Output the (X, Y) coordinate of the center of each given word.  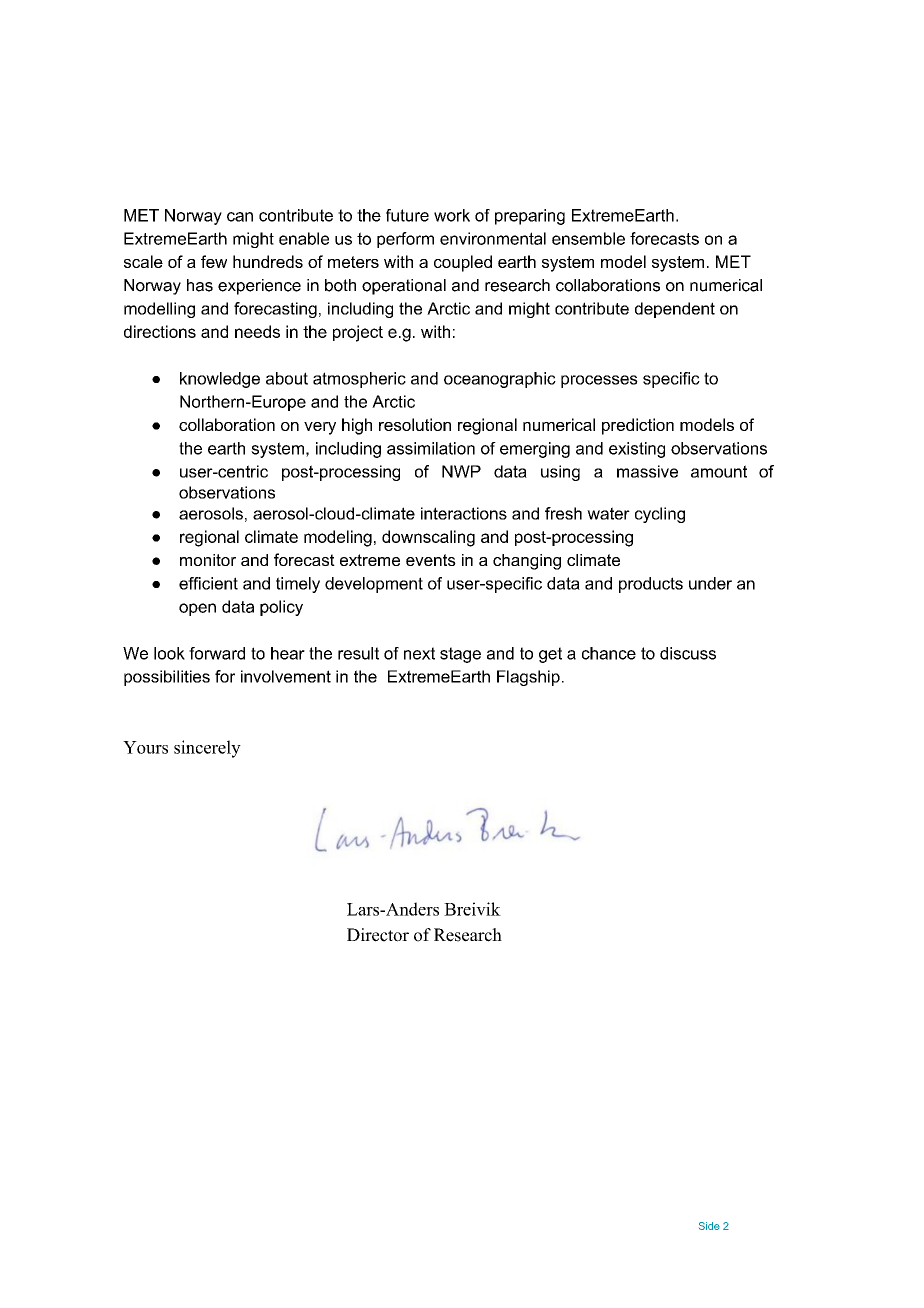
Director (378, 935)
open (197, 609)
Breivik (472, 909)
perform (405, 240)
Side (709, 1226)
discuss (688, 653)
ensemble (588, 238)
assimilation (431, 448)
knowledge (220, 380)
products (651, 585)
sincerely (207, 749)
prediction (638, 426)
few (214, 261)
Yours (145, 747)
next (419, 653)
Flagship (528, 678)
